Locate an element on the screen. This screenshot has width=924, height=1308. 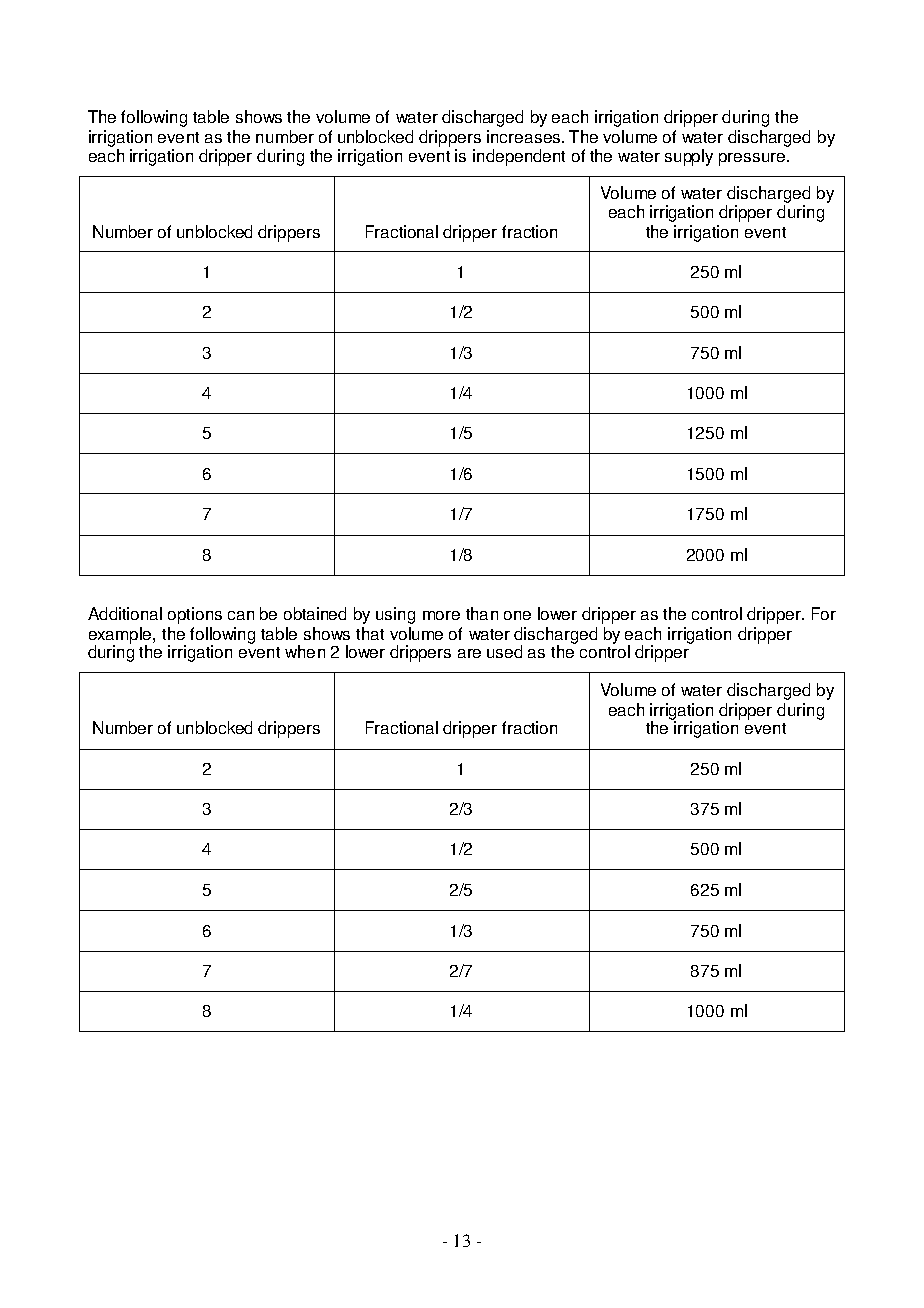
increases is located at coordinates (523, 136).
